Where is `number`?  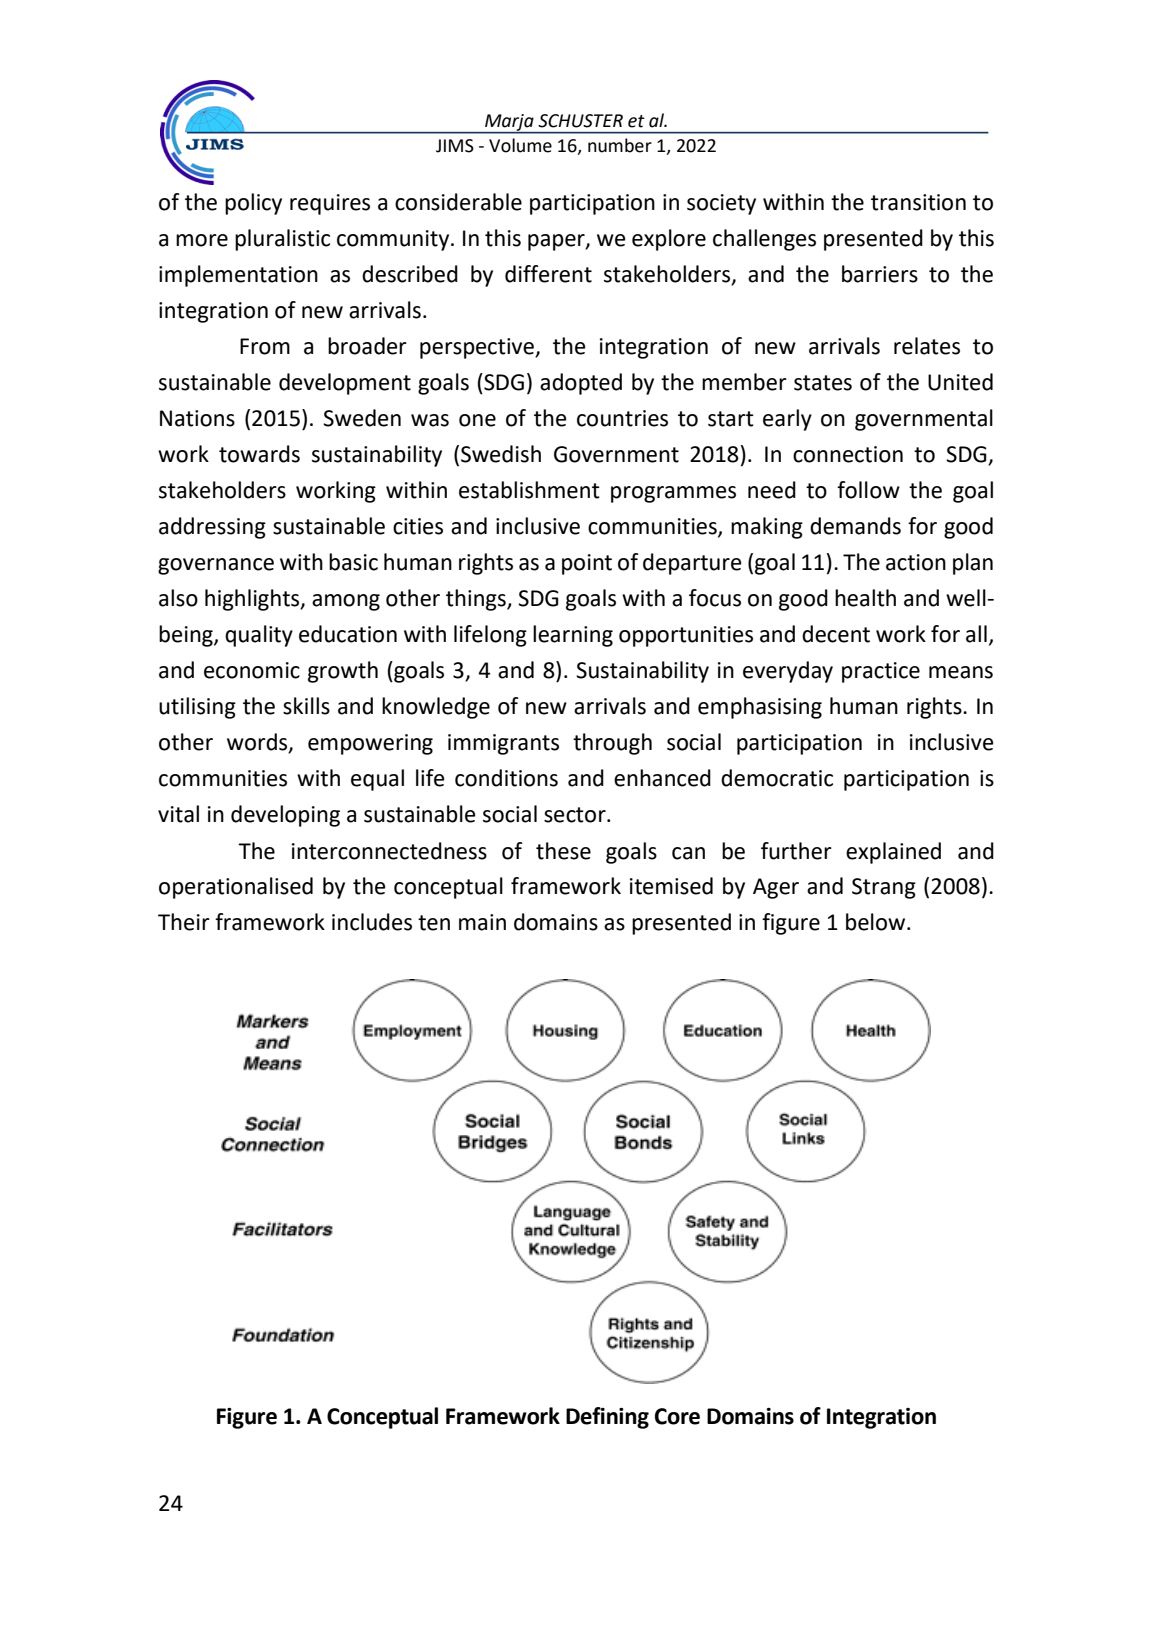 number is located at coordinates (620, 145).
